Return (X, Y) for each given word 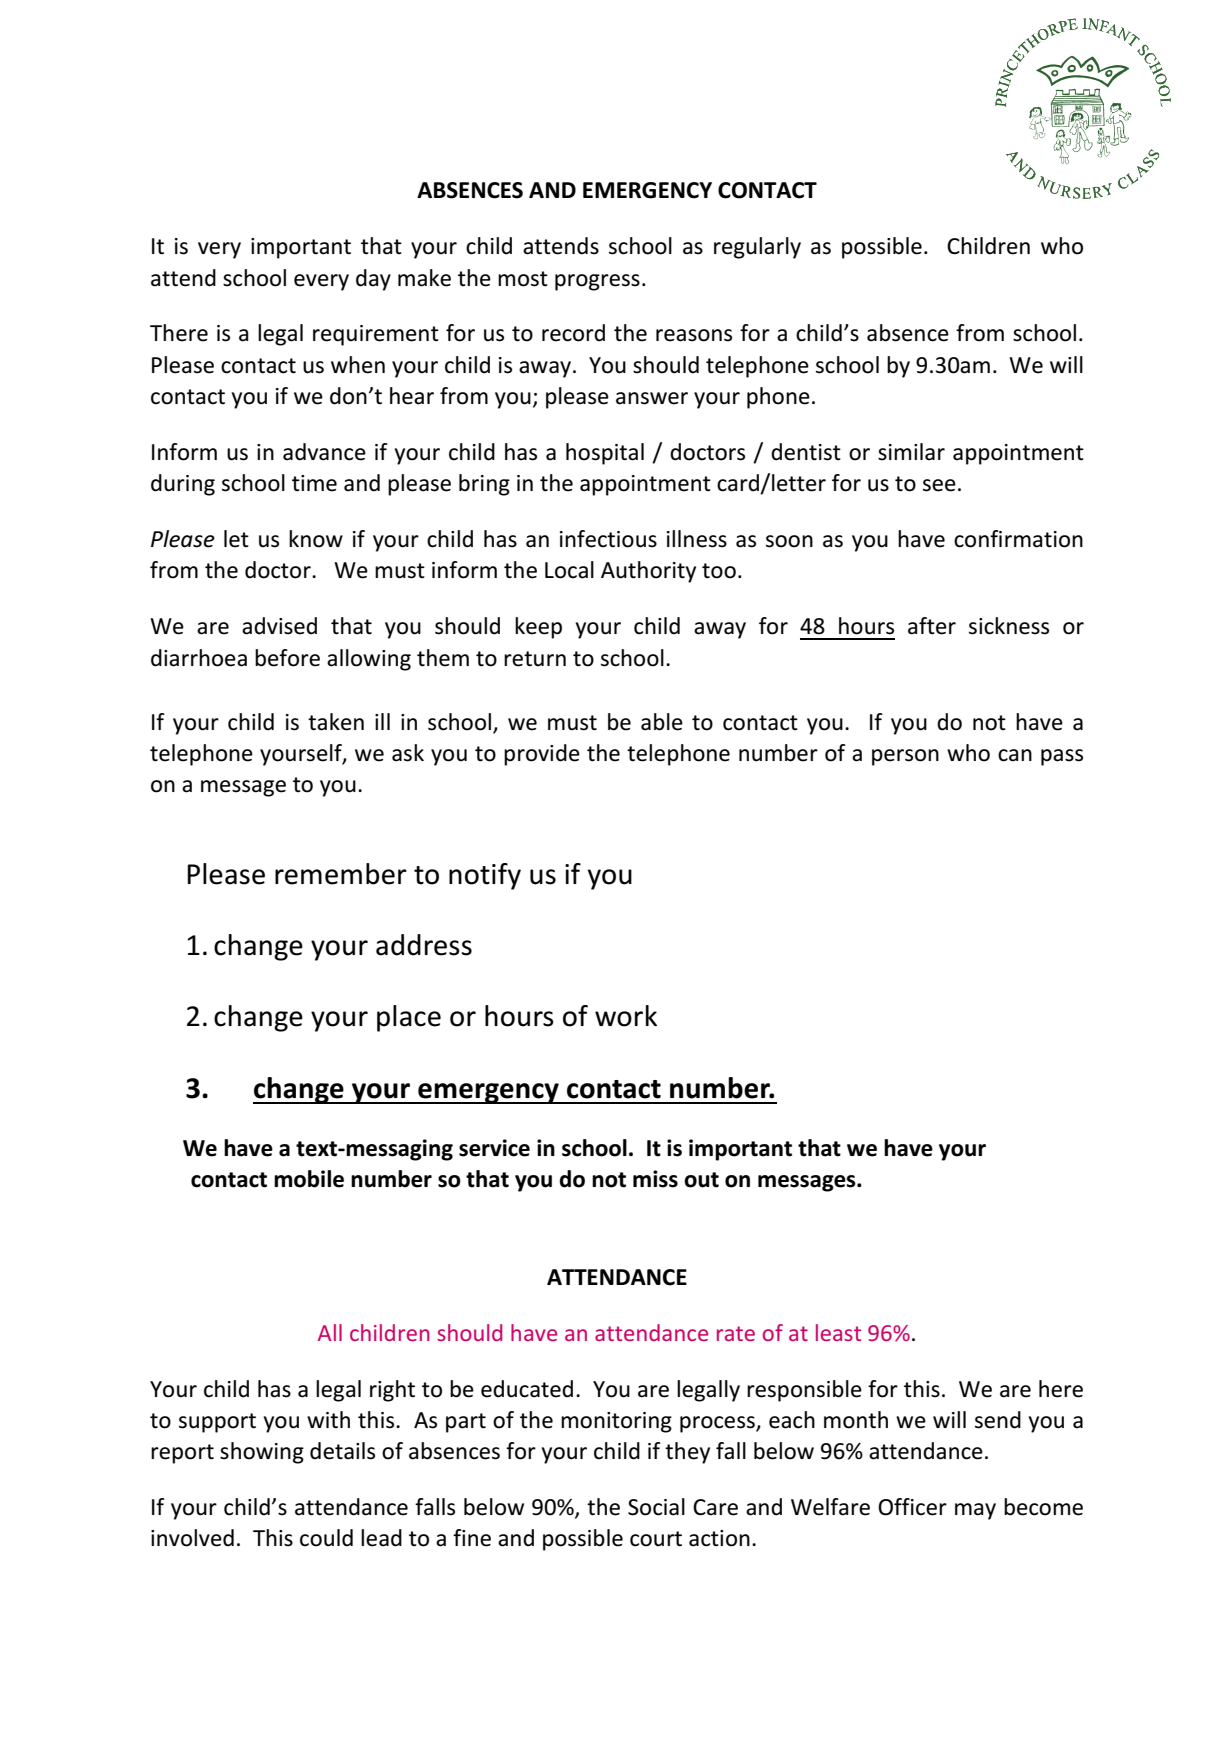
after (932, 626)
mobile (309, 1179)
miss (655, 1179)
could (326, 1538)
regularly (757, 248)
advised (279, 626)
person (905, 757)
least (838, 1332)
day (373, 280)
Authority (648, 572)
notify (485, 876)
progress (597, 282)
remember (341, 874)
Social (656, 1507)
